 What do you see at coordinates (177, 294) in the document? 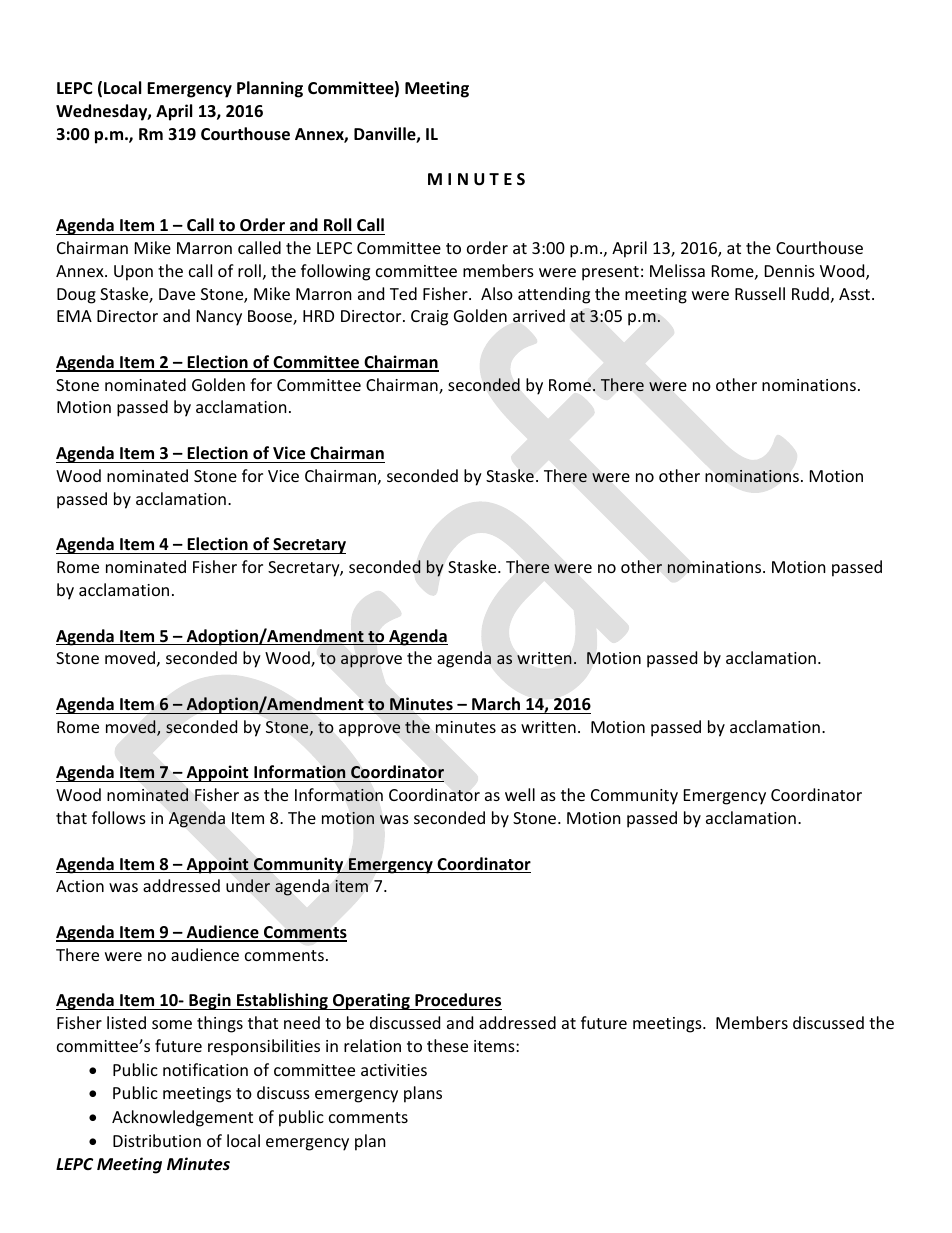
I see `Dave` at bounding box center [177, 294].
